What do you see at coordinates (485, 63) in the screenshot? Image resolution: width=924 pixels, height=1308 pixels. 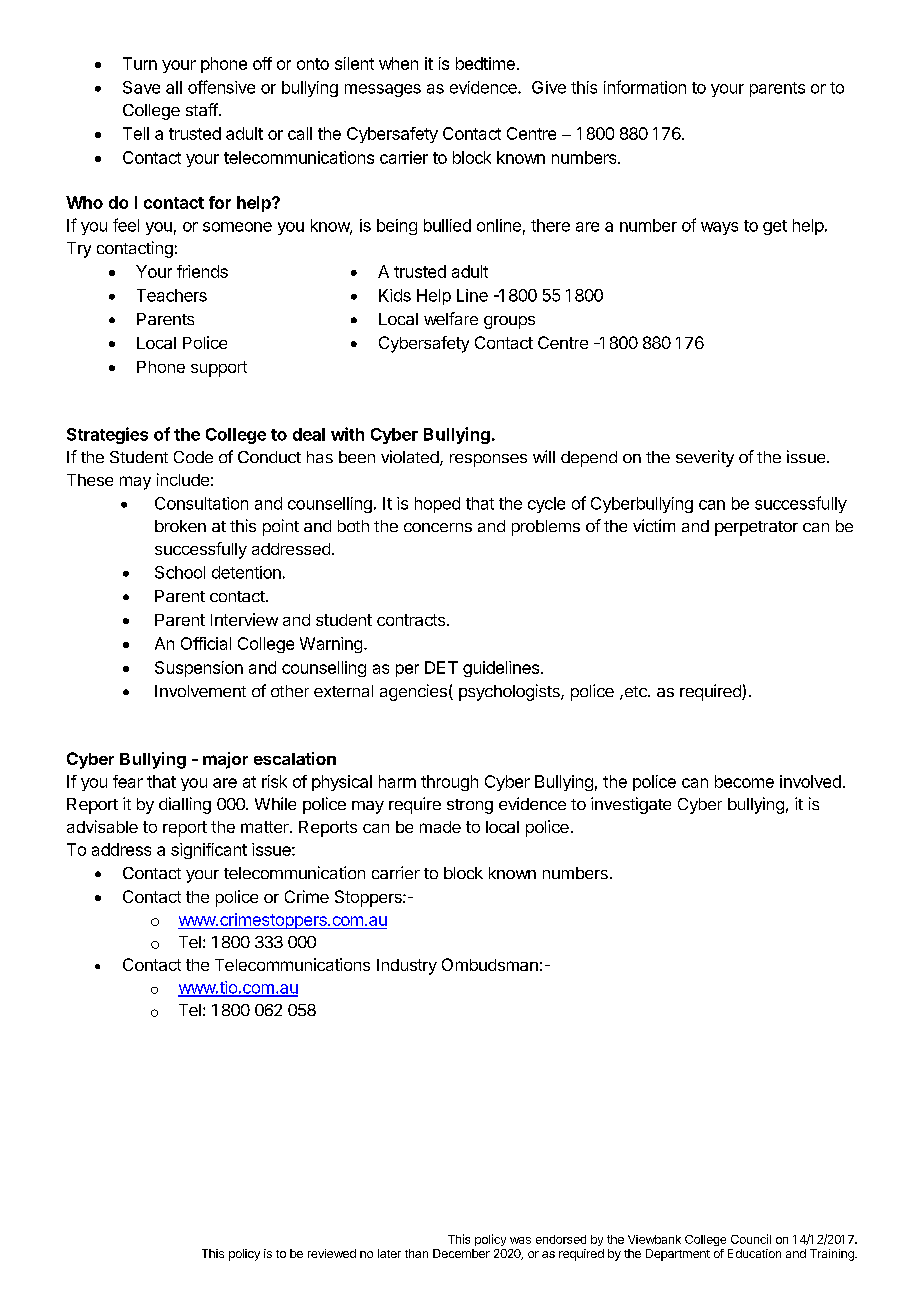 I see `bedtime` at bounding box center [485, 63].
